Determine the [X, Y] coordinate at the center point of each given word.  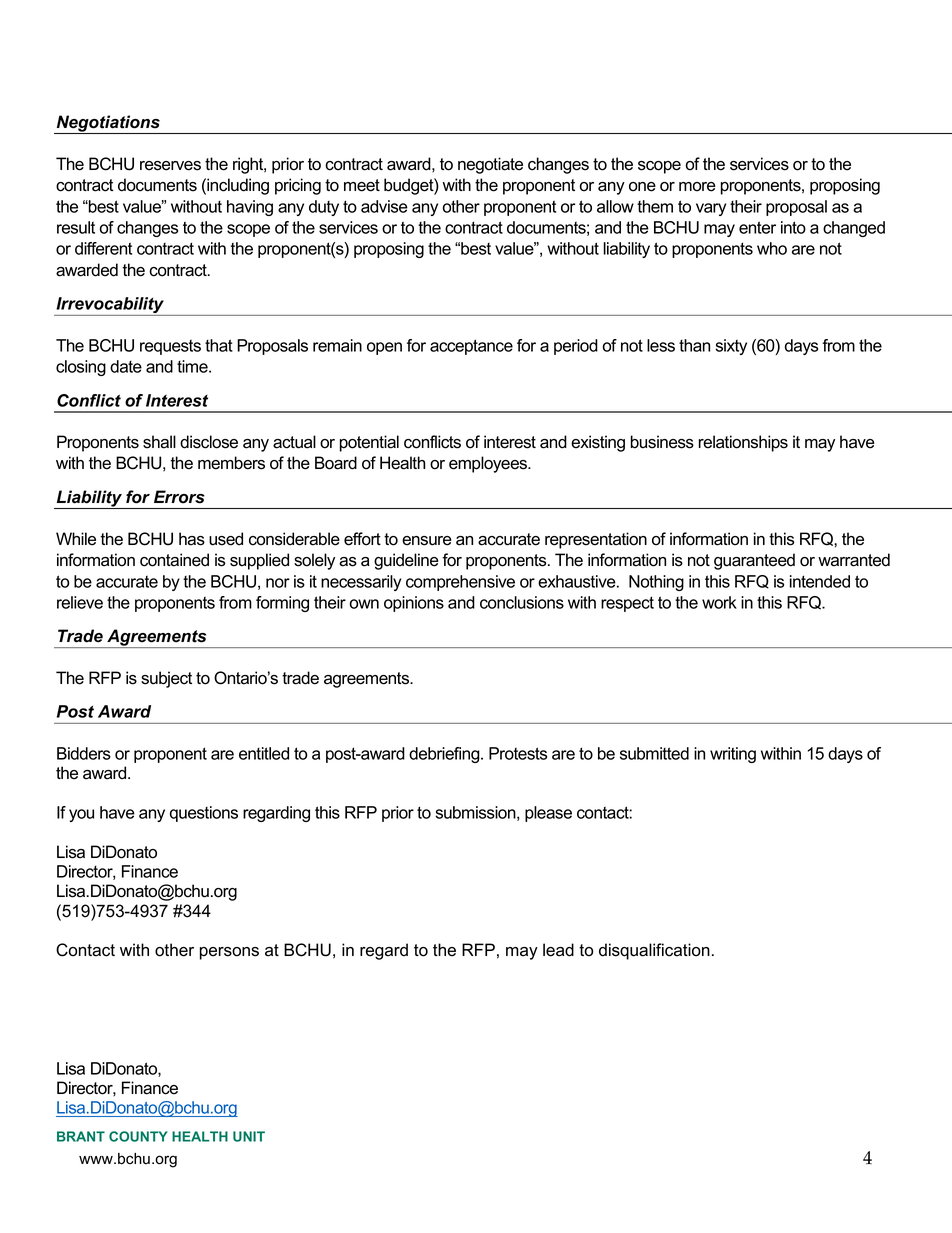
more [697, 187]
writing [733, 755]
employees [489, 464]
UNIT [249, 1136]
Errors [179, 497]
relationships [743, 443]
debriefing [445, 755]
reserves [170, 166]
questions [204, 814]
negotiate [490, 165]
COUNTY [138, 1136]
